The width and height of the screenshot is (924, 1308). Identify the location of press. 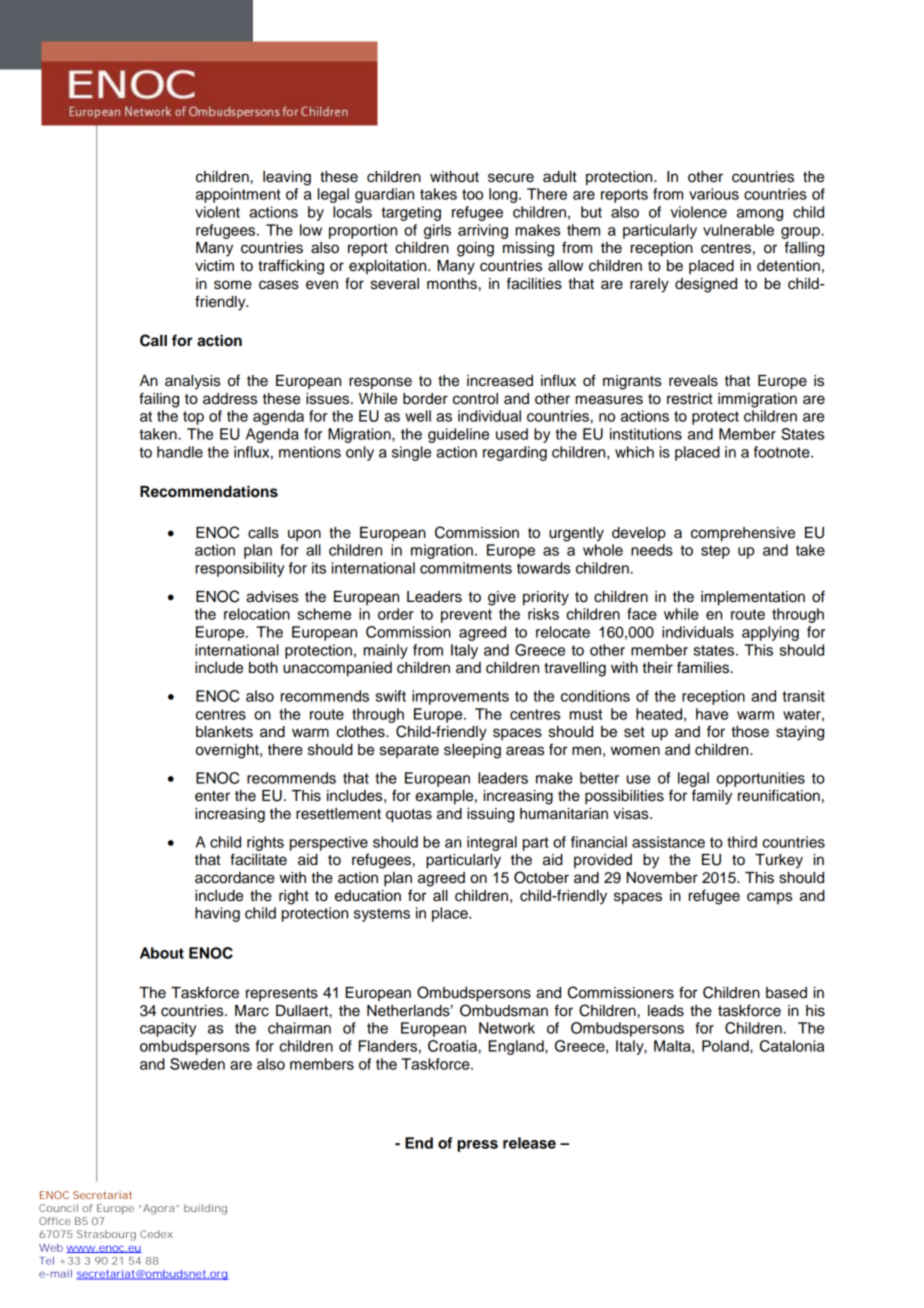
(477, 1146).
